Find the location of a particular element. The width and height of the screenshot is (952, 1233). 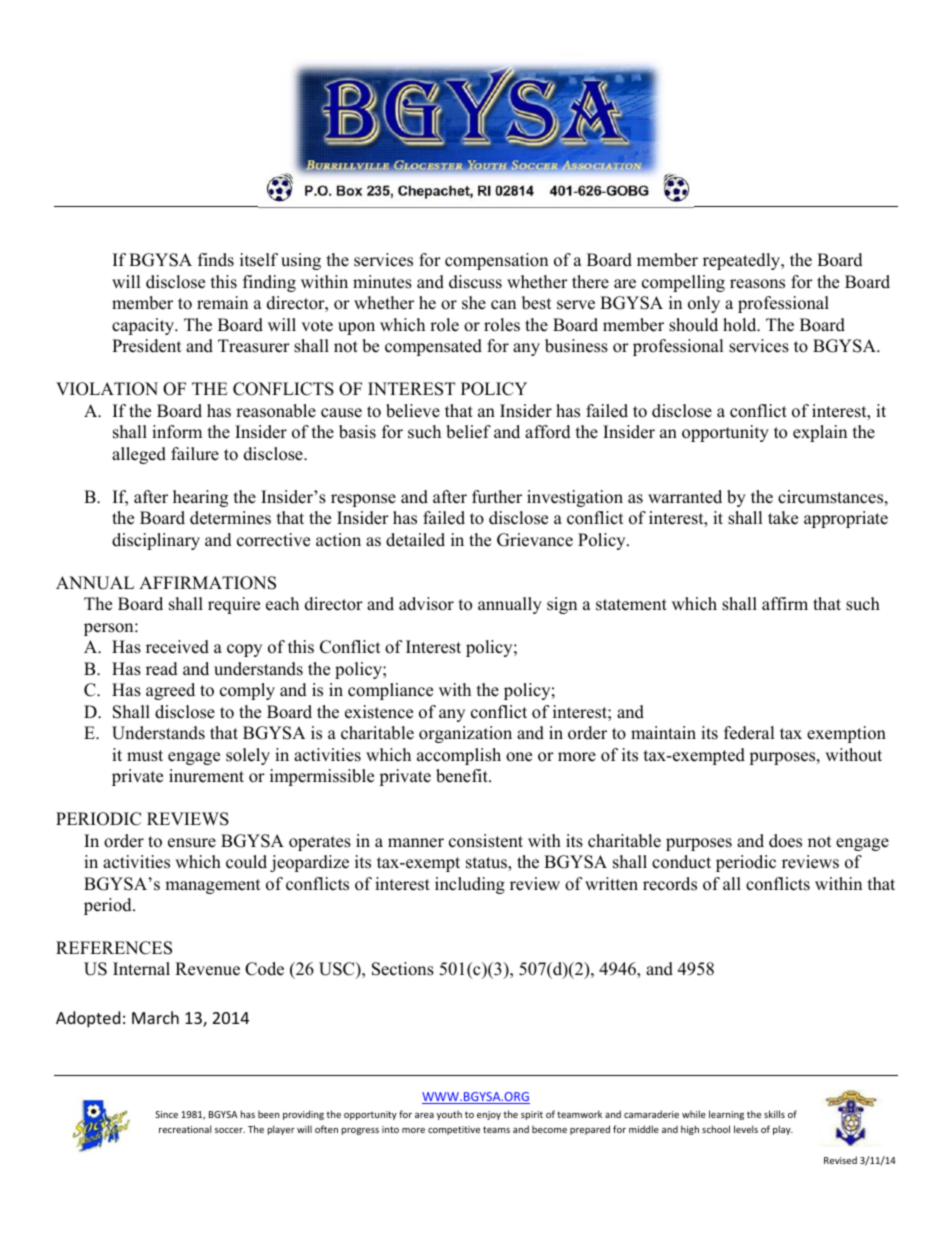

recreational is located at coordinates (185, 1129).
